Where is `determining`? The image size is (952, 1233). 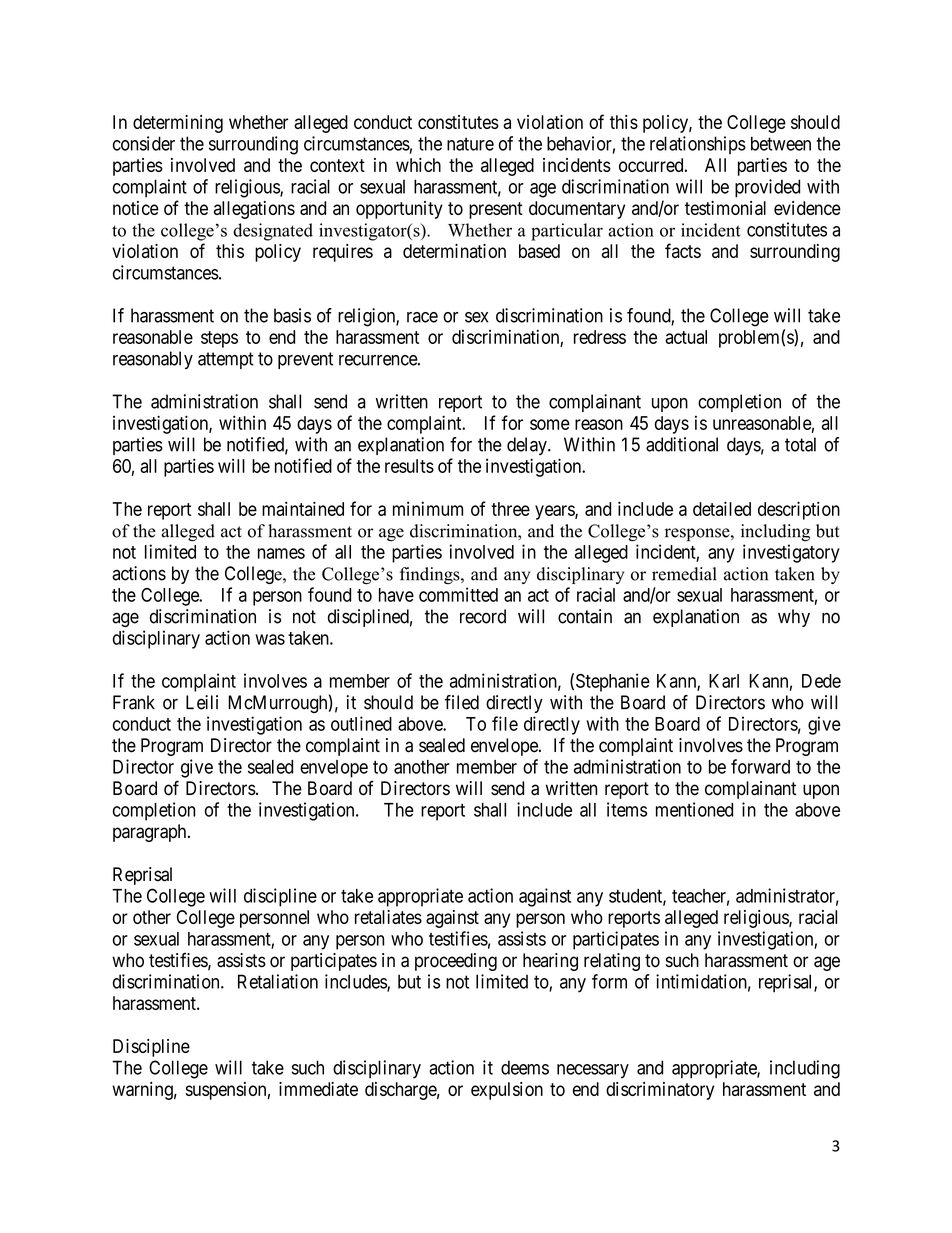
determining is located at coordinates (178, 124).
